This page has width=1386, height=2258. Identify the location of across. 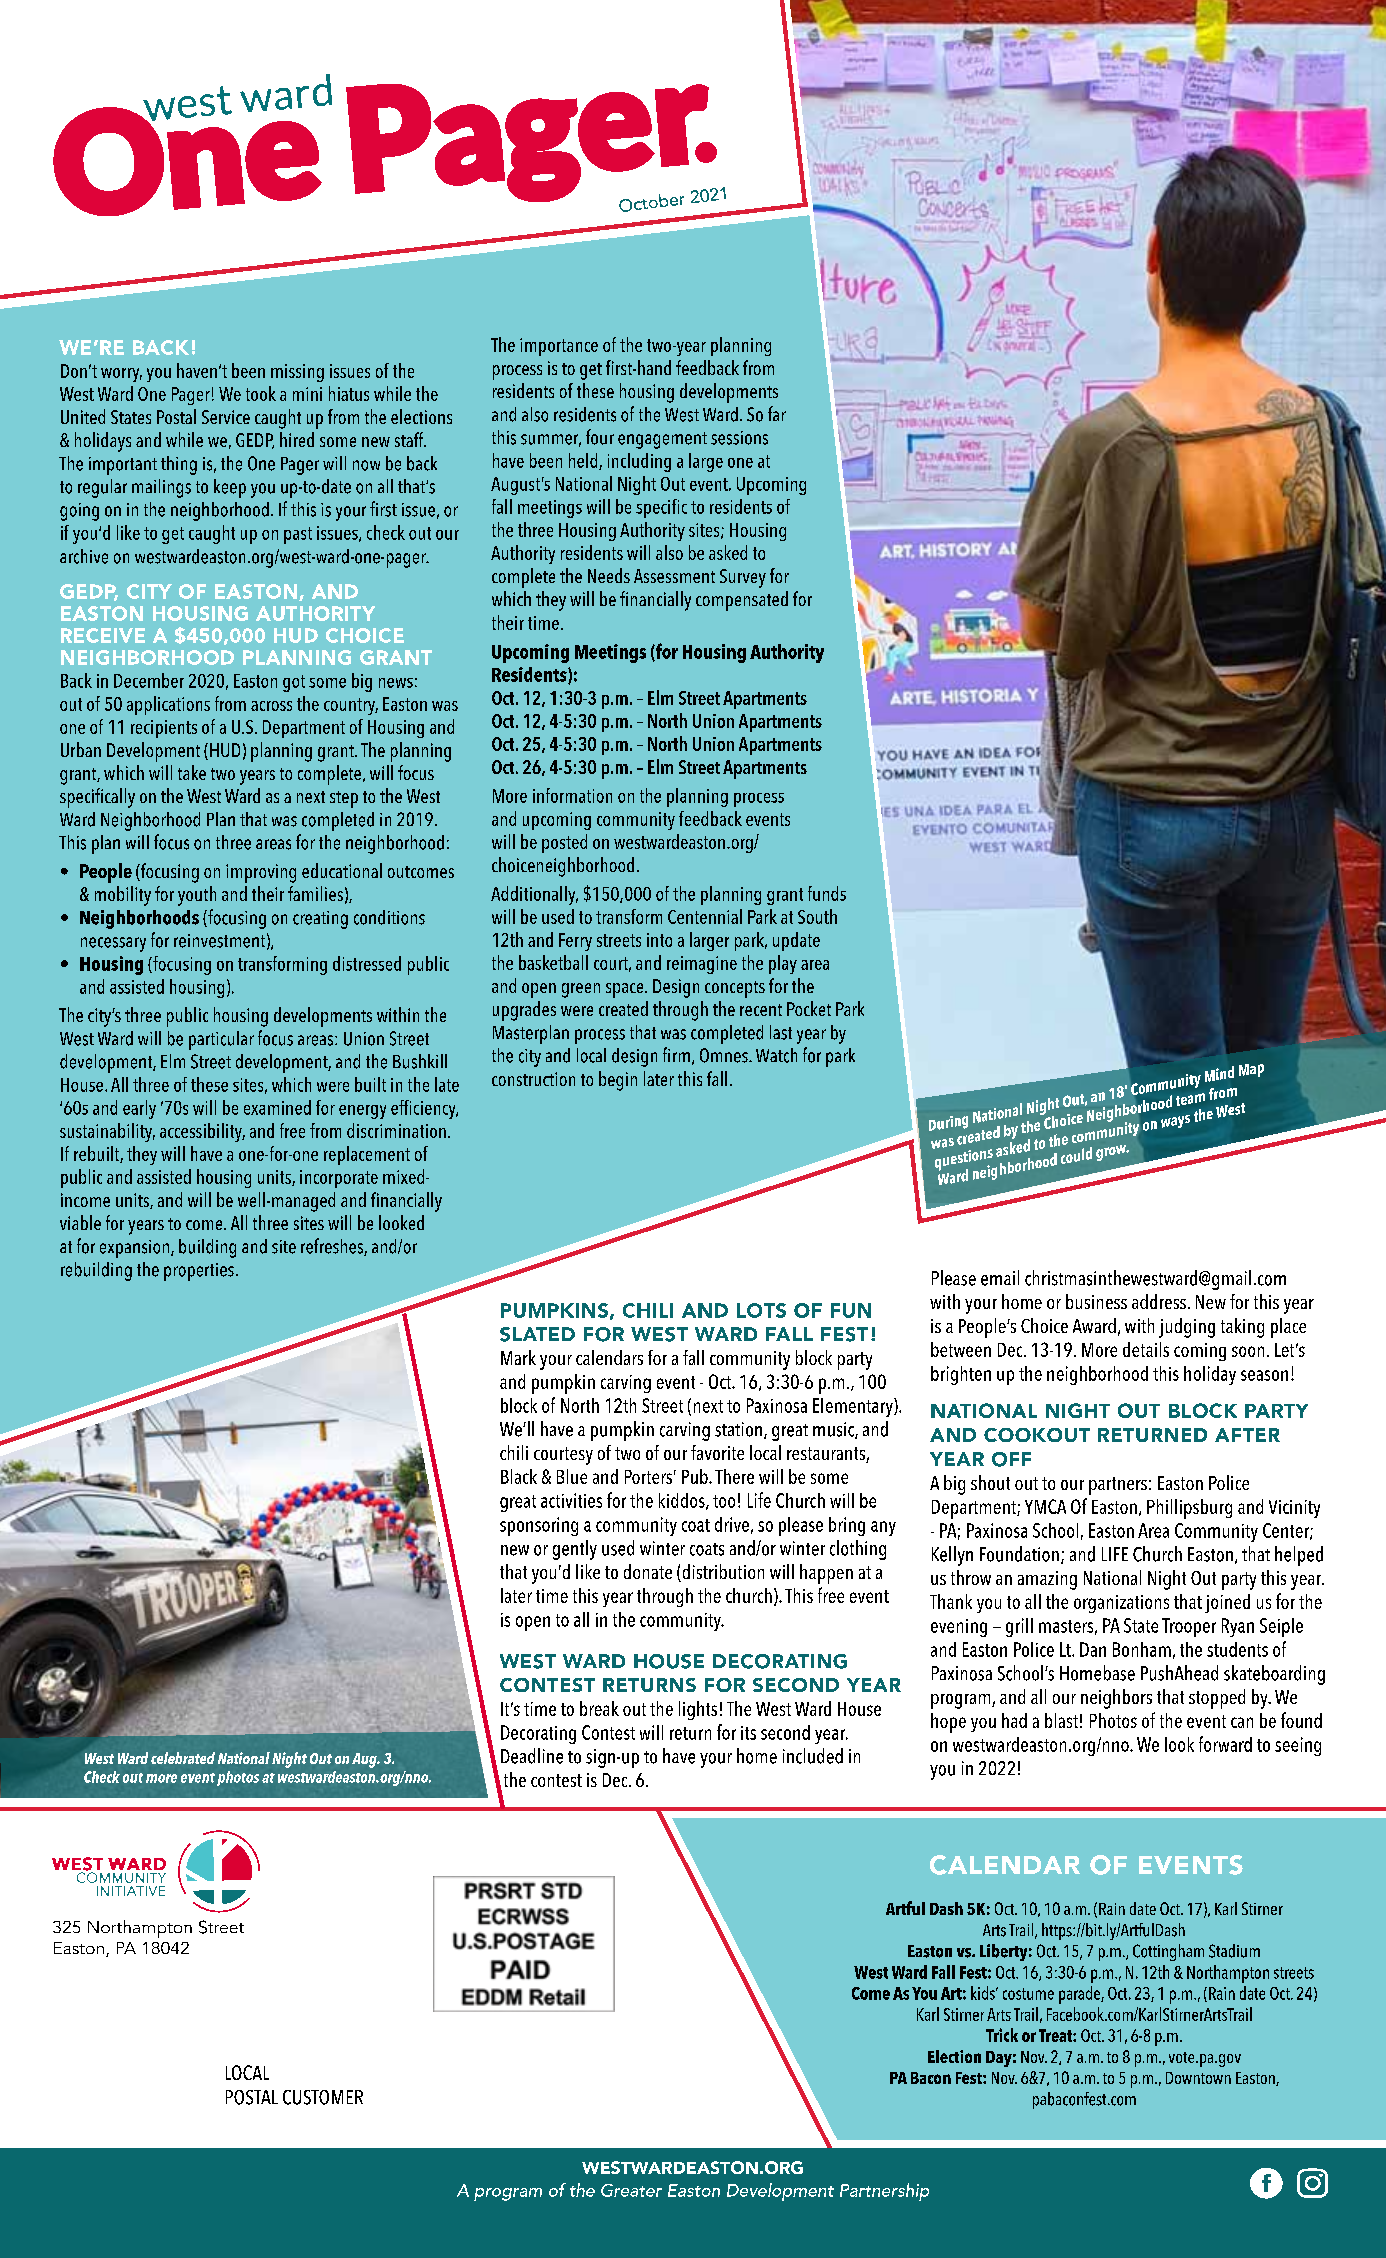
(271, 706).
